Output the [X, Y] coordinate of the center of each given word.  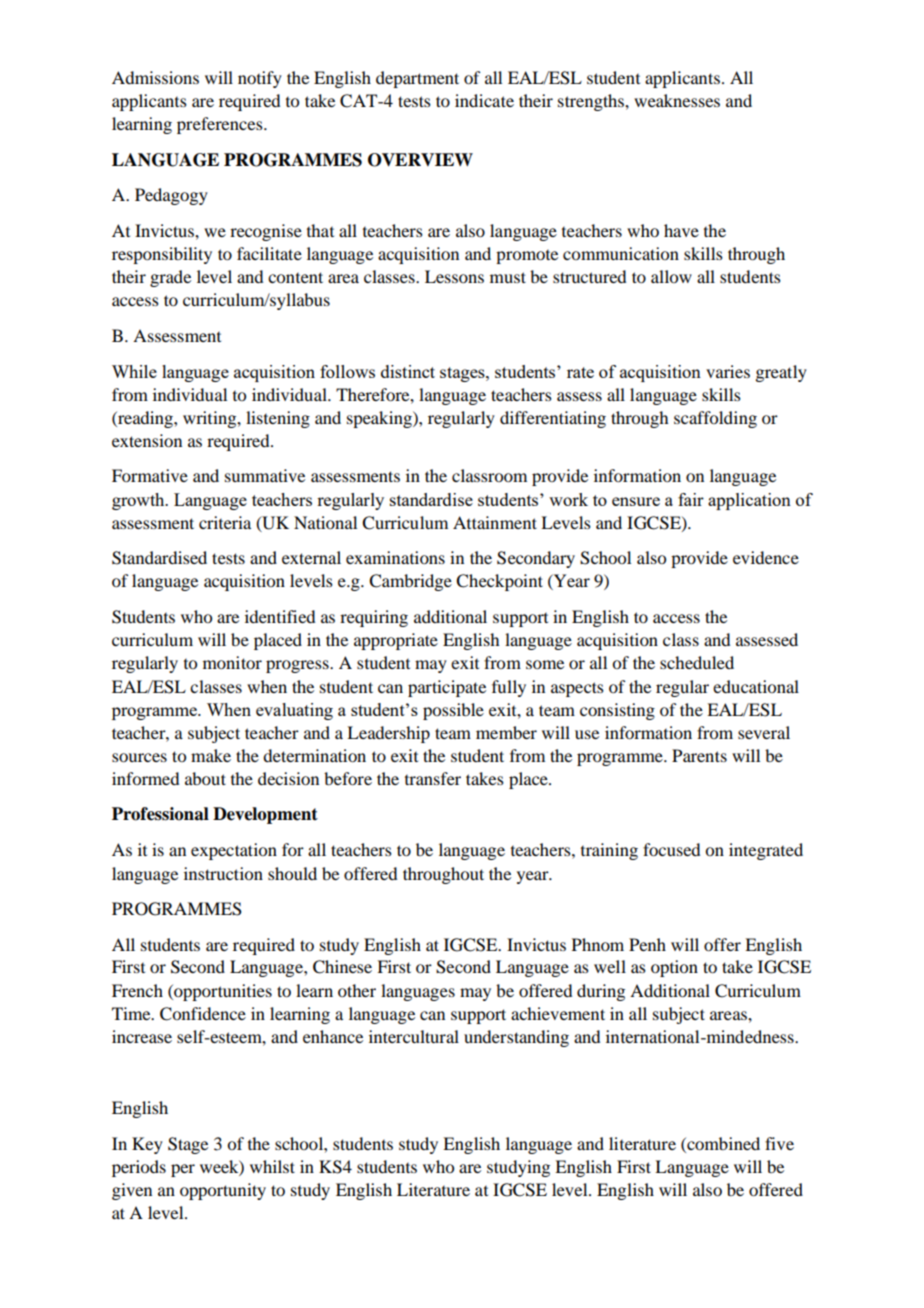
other [357, 990]
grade [170, 278]
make [211, 755]
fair [691, 499]
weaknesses [677, 100]
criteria [225, 522]
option [674, 968]
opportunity [223, 1191]
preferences [221, 125]
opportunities [222, 992]
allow [671, 276]
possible [453, 711]
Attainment [495, 522]
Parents [699, 755]
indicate [484, 100]
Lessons [454, 276]
